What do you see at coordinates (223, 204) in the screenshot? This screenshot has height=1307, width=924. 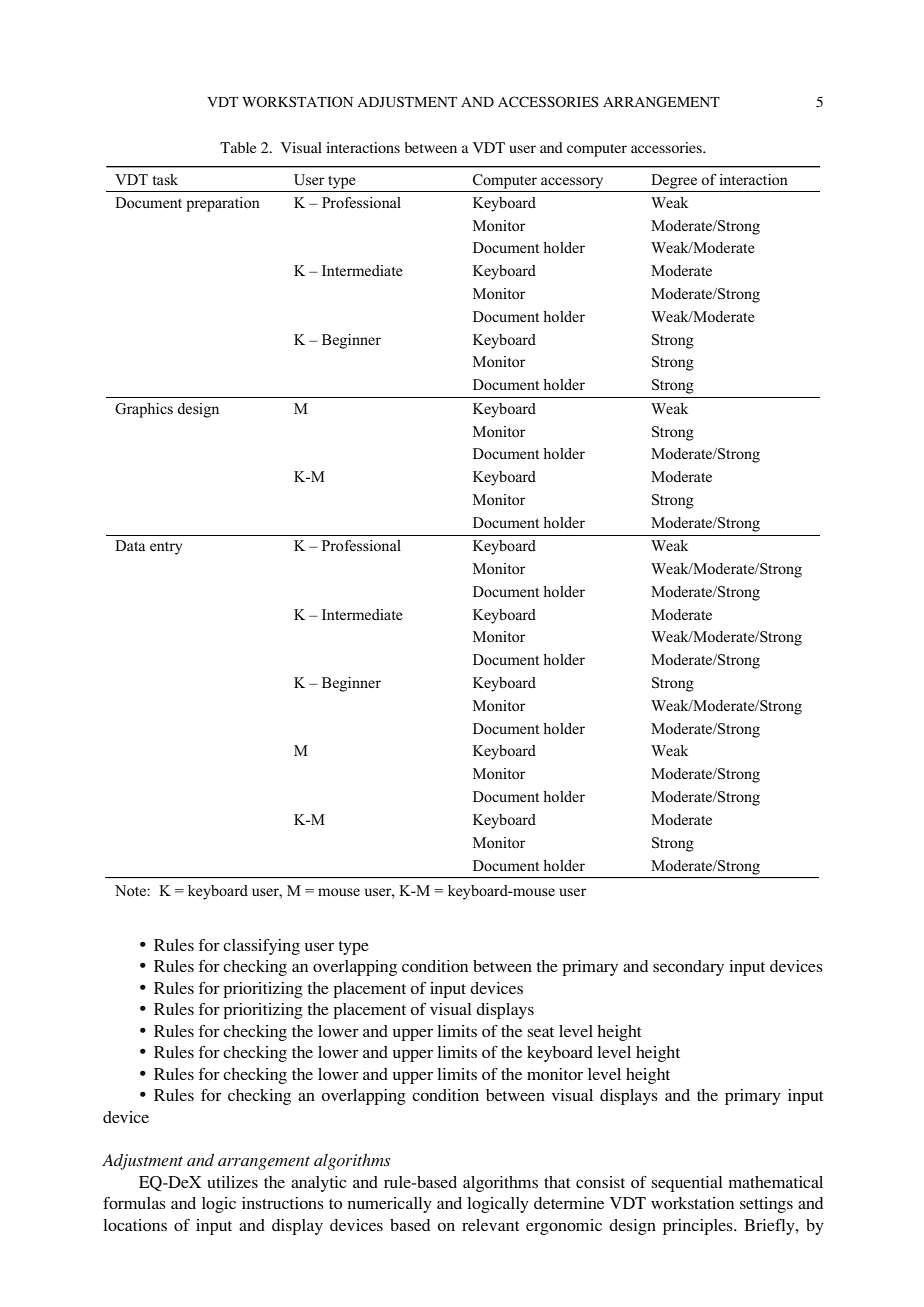 I see `preparation` at bounding box center [223, 204].
